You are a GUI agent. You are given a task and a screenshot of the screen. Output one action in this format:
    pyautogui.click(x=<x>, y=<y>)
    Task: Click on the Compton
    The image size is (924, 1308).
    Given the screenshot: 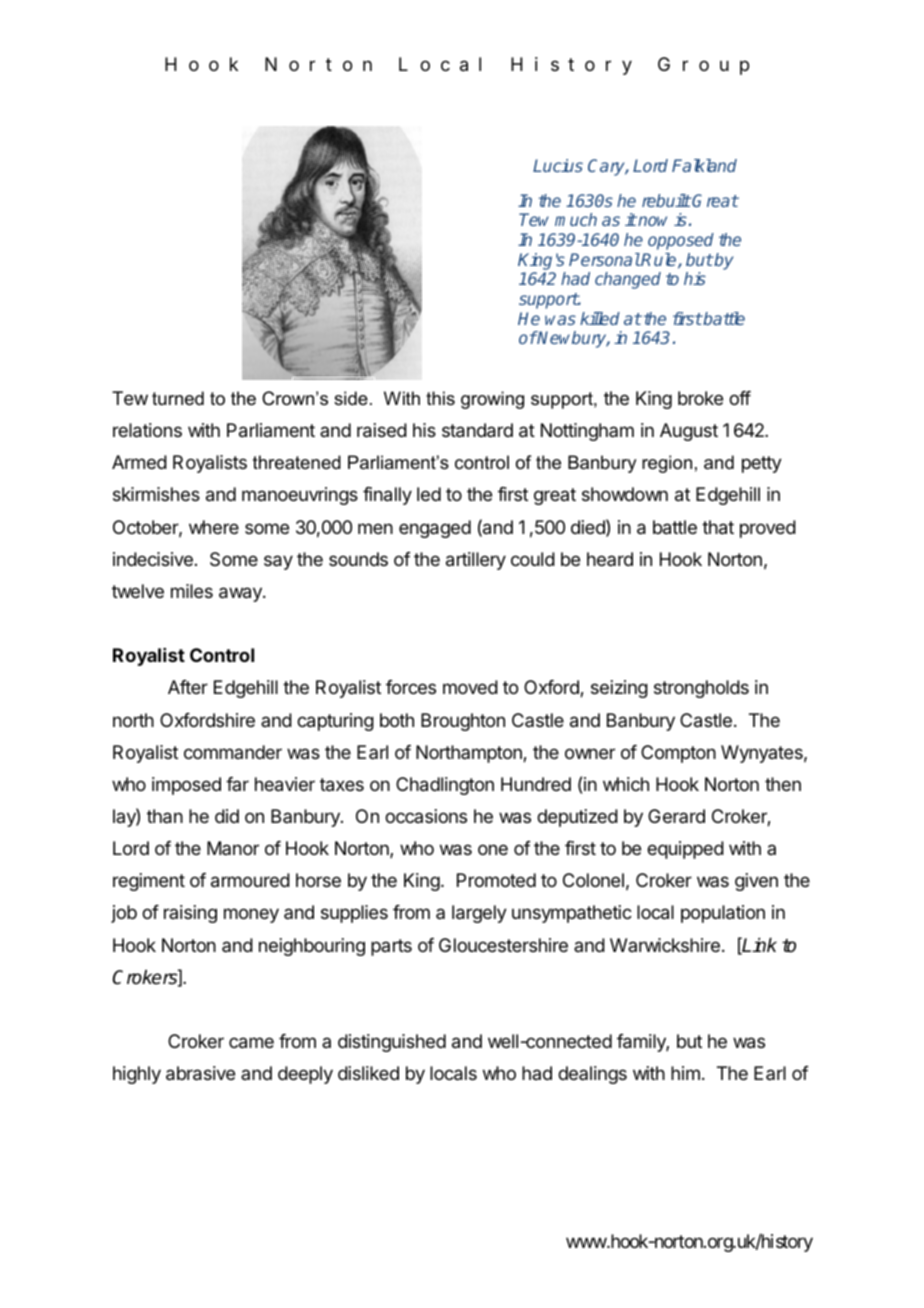 What is the action you would take?
    pyautogui.click(x=678, y=754)
